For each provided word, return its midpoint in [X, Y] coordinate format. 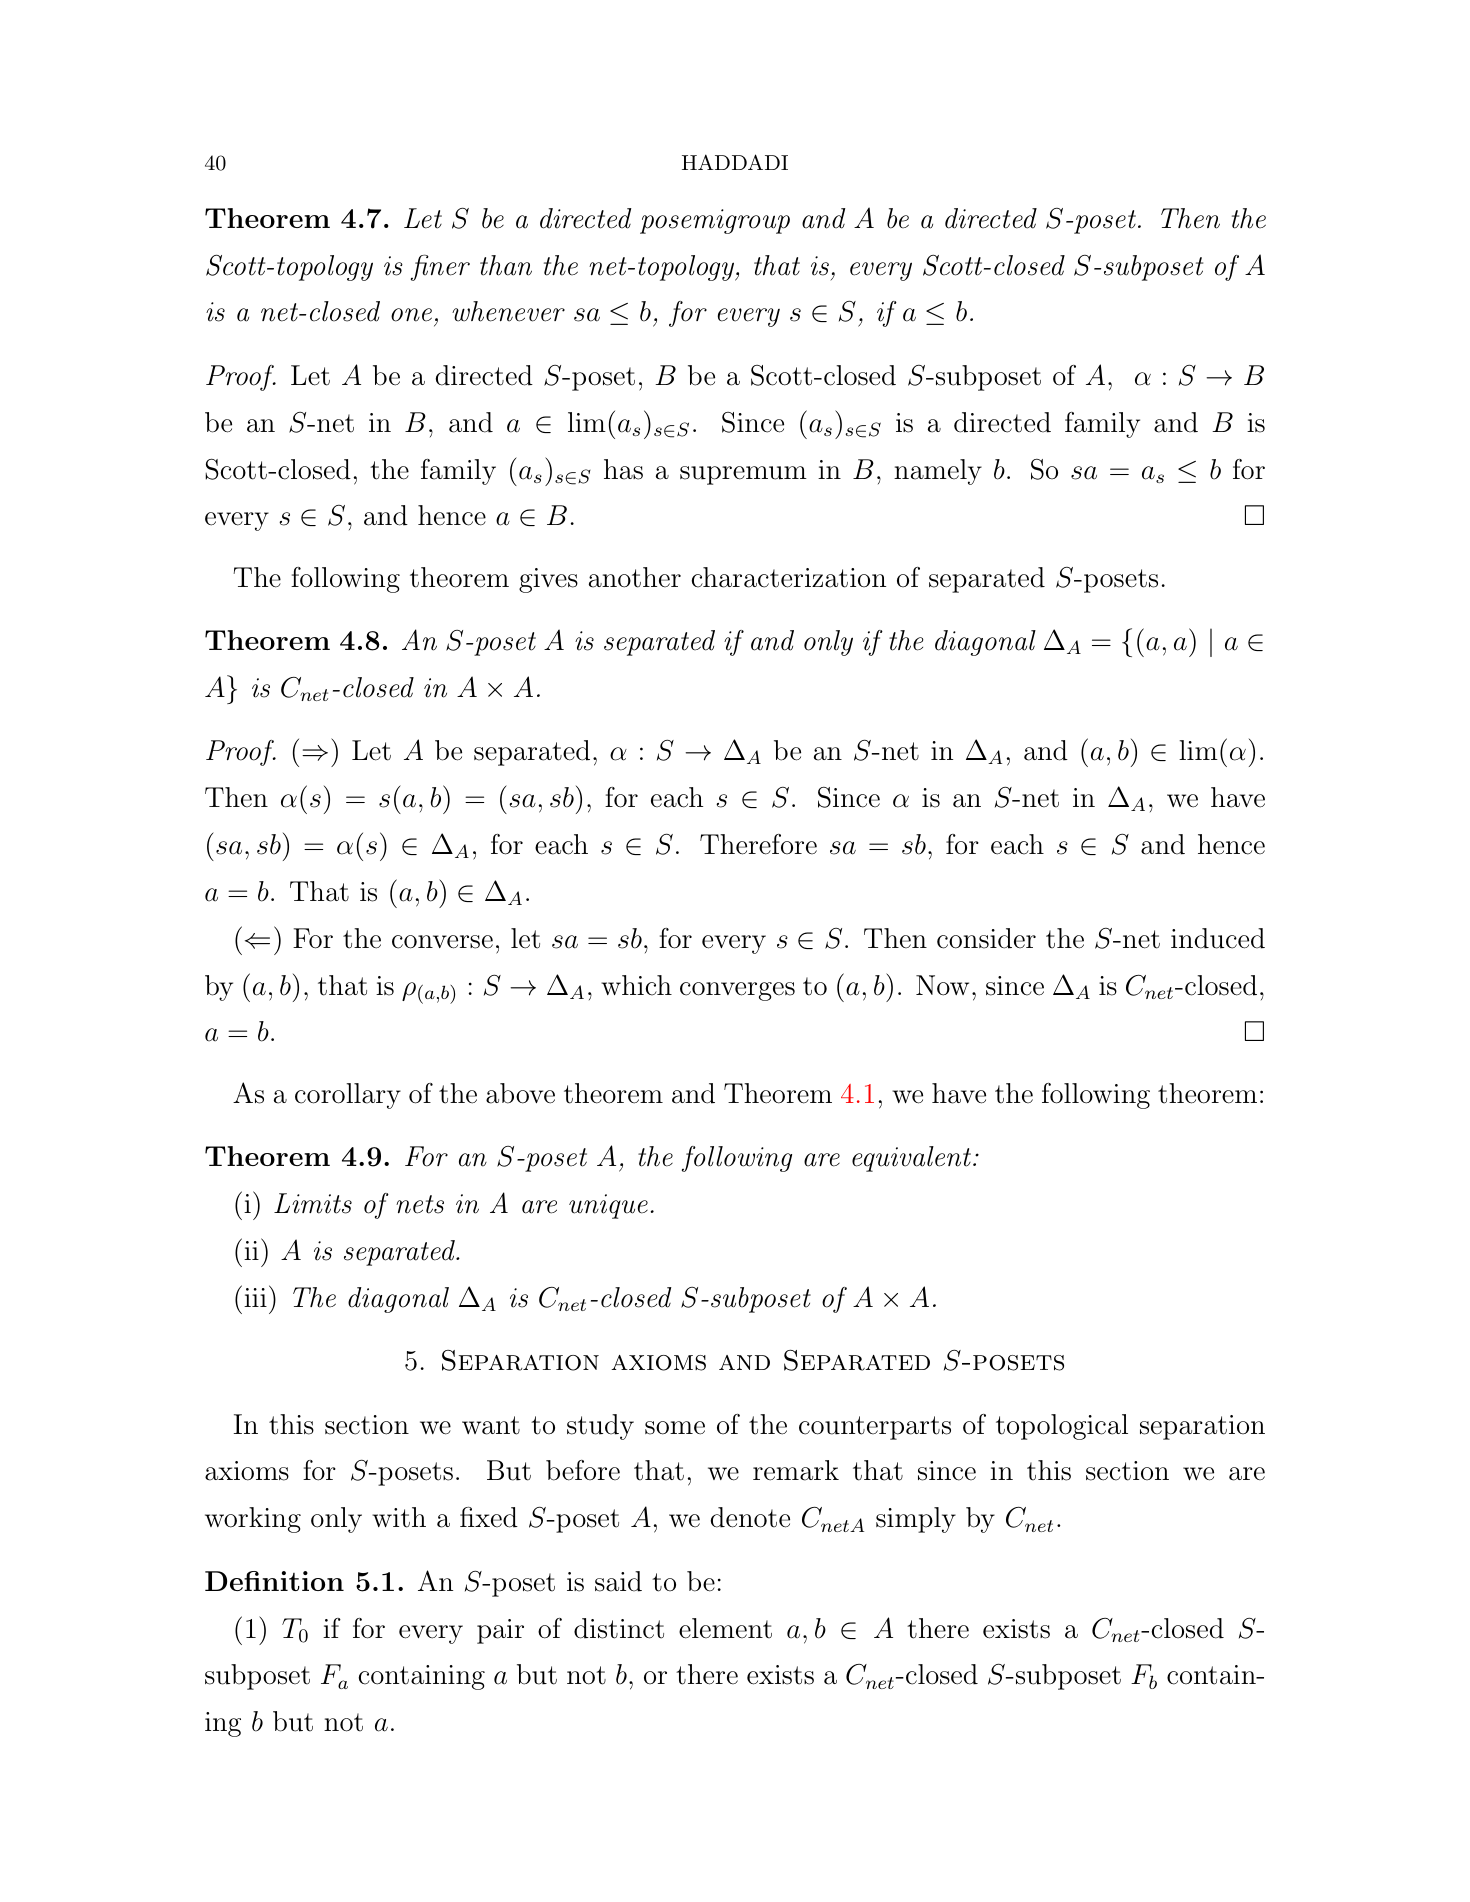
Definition [274, 1581]
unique [608, 1206]
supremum [743, 475]
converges [737, 991]
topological [1062, 1427]
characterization [789, 577]
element [725, 1628]
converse [442, 942]
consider [986, 938]
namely [938, 472]
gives [548, 580]
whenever [508, 311]
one [411, 315]
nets [420, 1204]
